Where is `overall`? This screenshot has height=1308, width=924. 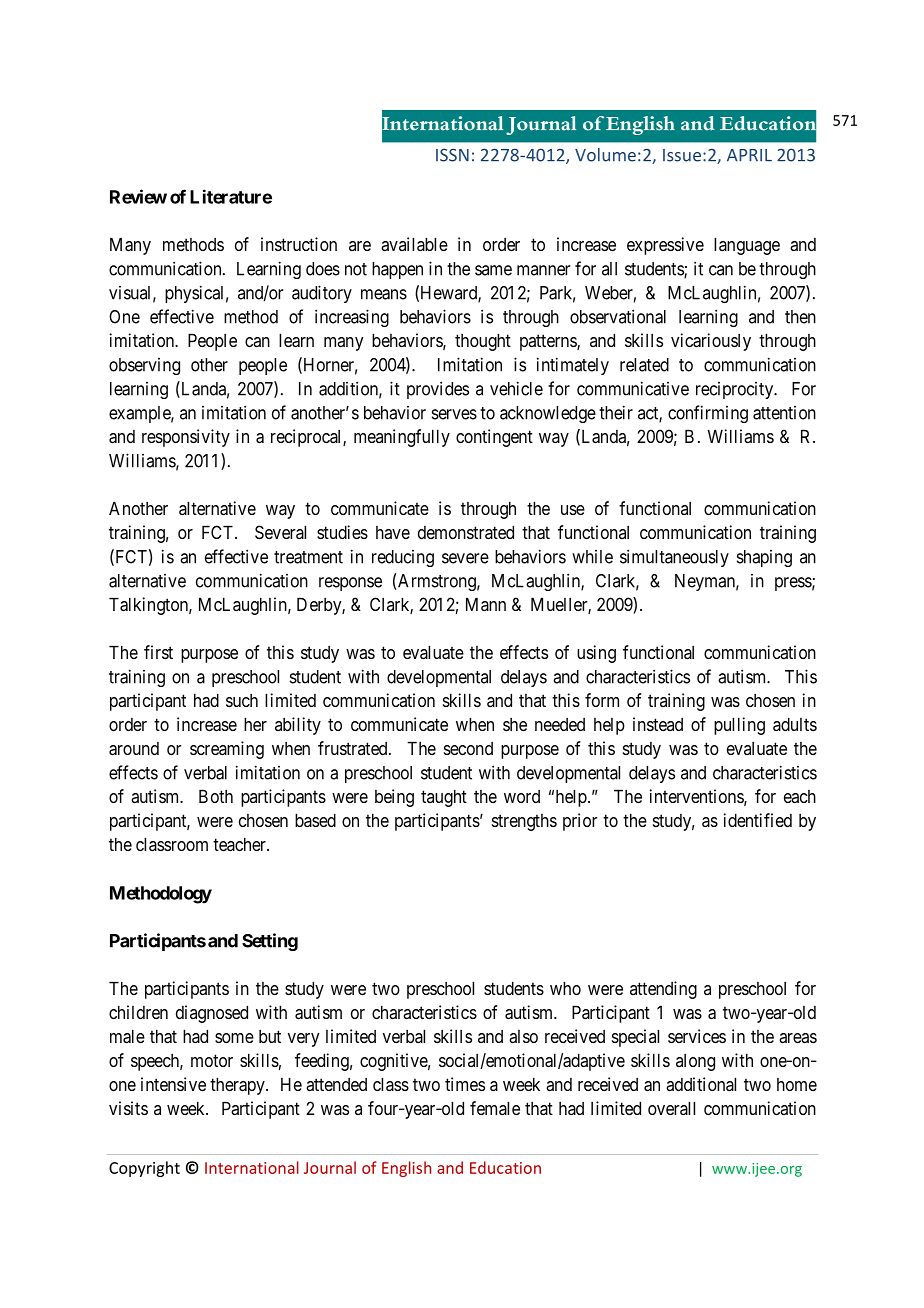
overall is located at coordinates (671, 1108).
